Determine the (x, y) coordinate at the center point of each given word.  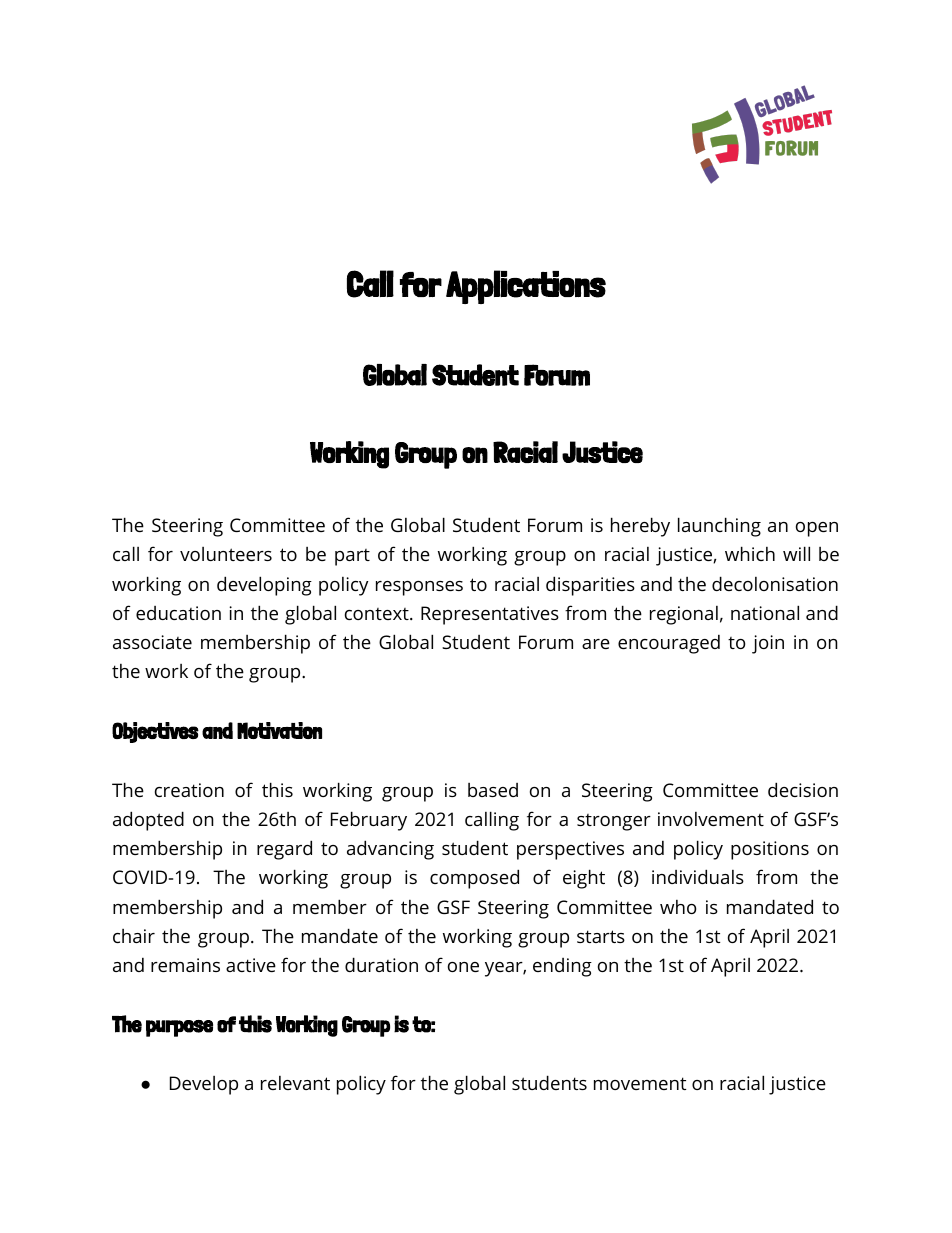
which (750, 553)
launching (719, 527)
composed (474, 879)
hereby (640, 527)
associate (152, 642)
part (352, 557)
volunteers (226, 554)
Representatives (490, 615)
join (768, 644)
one (463, 967)
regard (284, 850)
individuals (698, 876)
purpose (179, 1028)
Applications (526, 287)
